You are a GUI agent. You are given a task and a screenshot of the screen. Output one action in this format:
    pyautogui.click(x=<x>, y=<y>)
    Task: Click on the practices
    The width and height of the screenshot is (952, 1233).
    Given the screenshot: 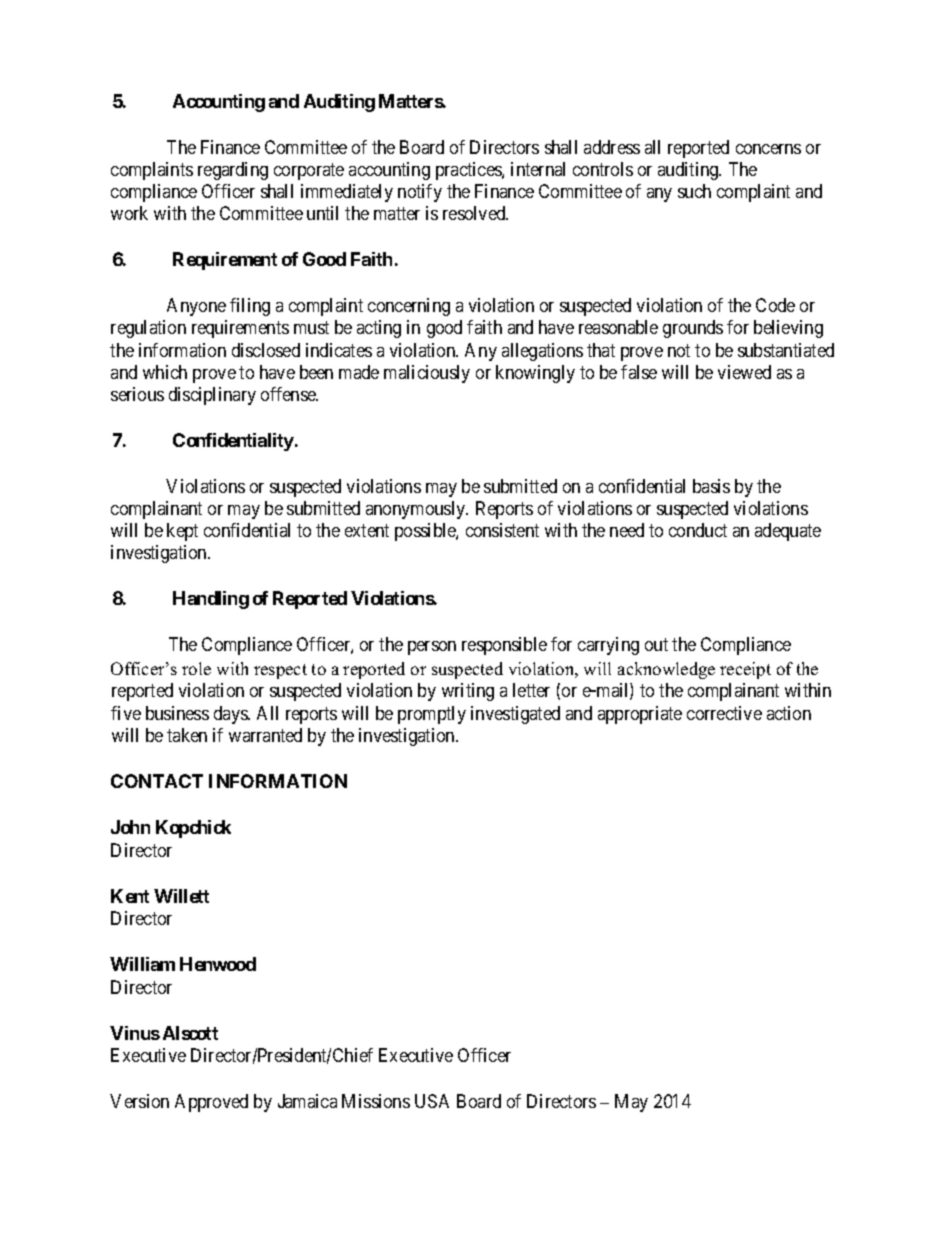 What is the action you would take?
    pyautogui.click(x=469, y=171)
